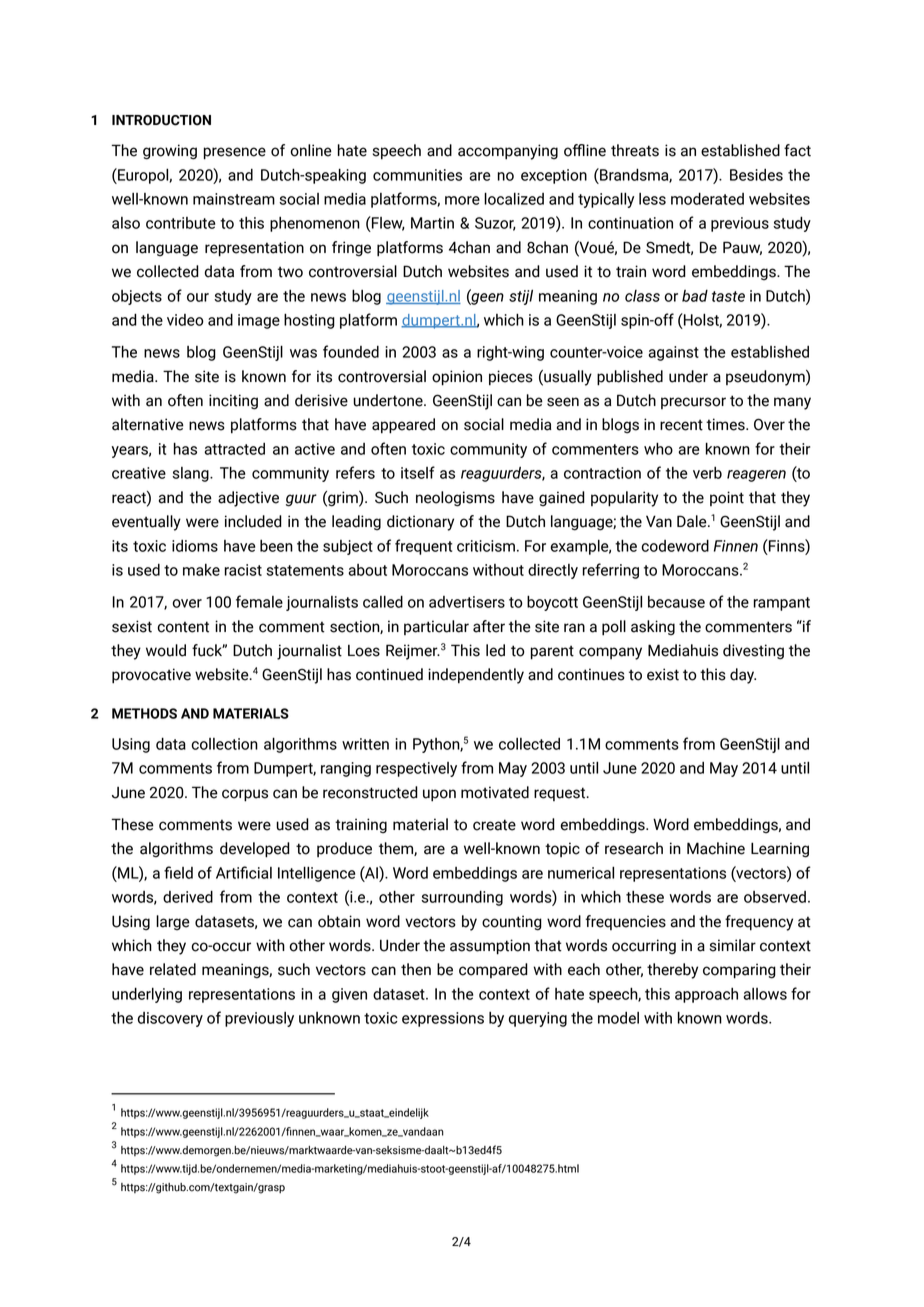 The height and width of the screenshot is (1307, 924). I want to click on attracted, so click(234, 449).
